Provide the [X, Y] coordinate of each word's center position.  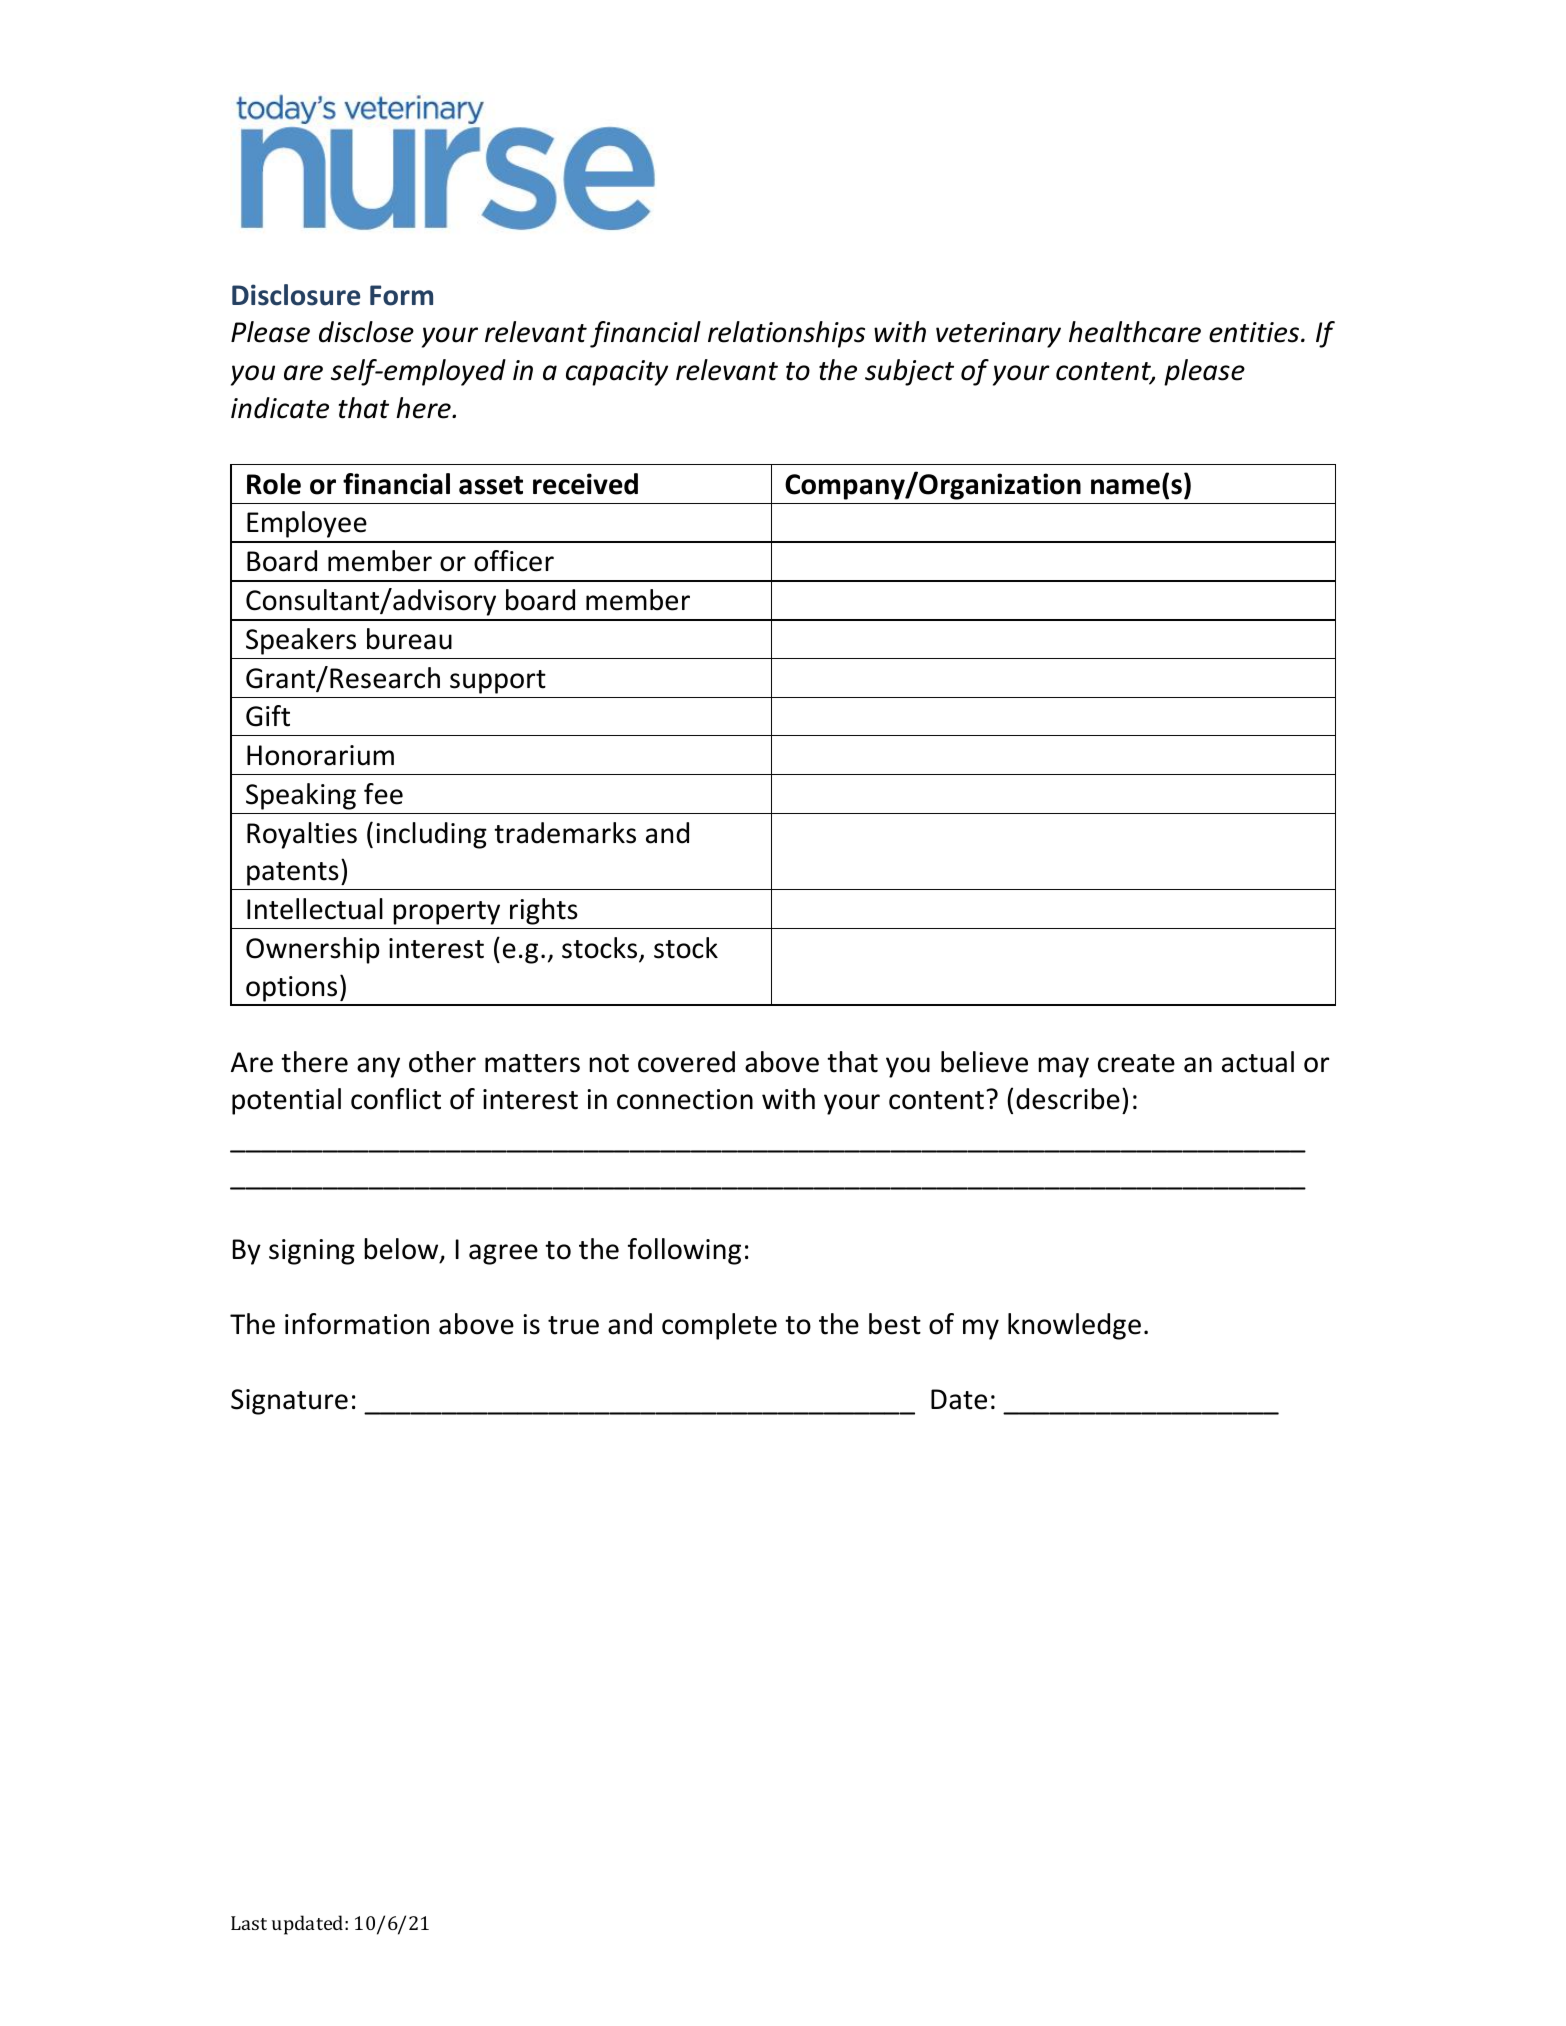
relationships [786, 334]
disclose [366, 332]
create [1136, 1063]
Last [249, 1923]
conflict [396, 1099]
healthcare [1135, 332]
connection [685, 1099]
